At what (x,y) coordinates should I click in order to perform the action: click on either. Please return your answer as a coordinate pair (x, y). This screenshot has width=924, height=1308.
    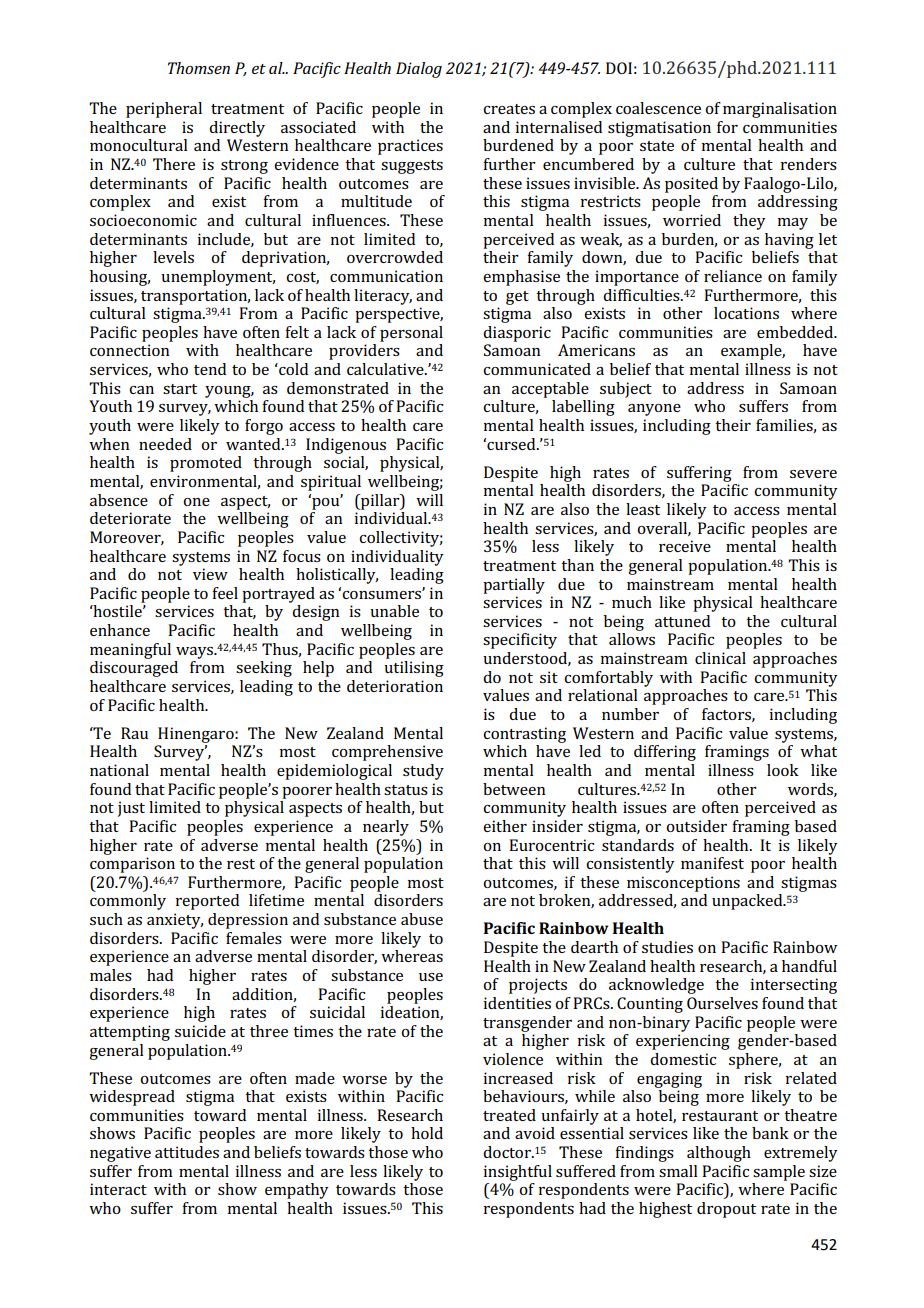
    Looking at the image, I should click on (505, 826).
